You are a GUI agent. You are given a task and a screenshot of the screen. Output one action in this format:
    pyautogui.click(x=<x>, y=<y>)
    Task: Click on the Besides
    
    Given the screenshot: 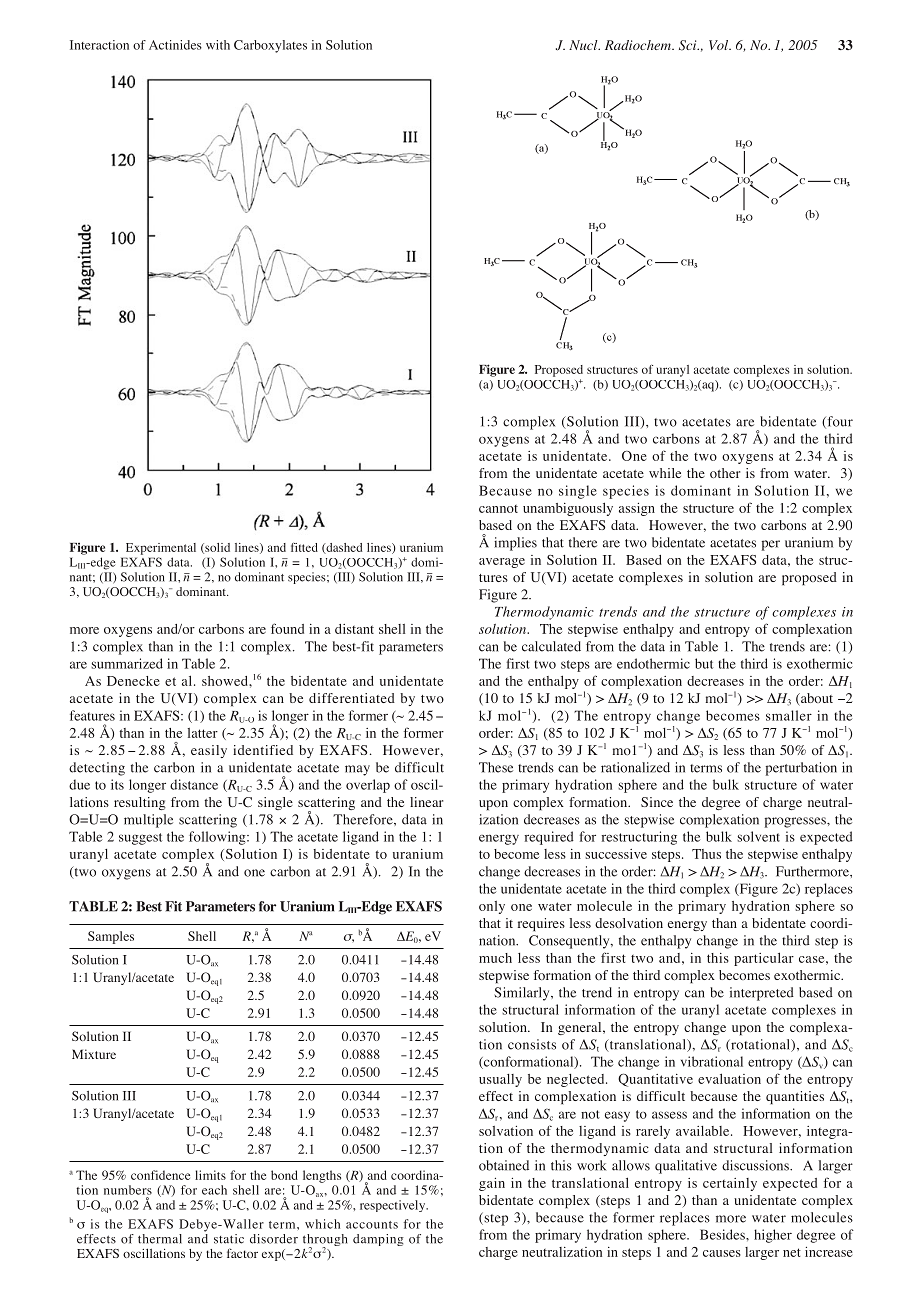 What is the action you would take?
    pyautogui.click(x=723, y=1234)
